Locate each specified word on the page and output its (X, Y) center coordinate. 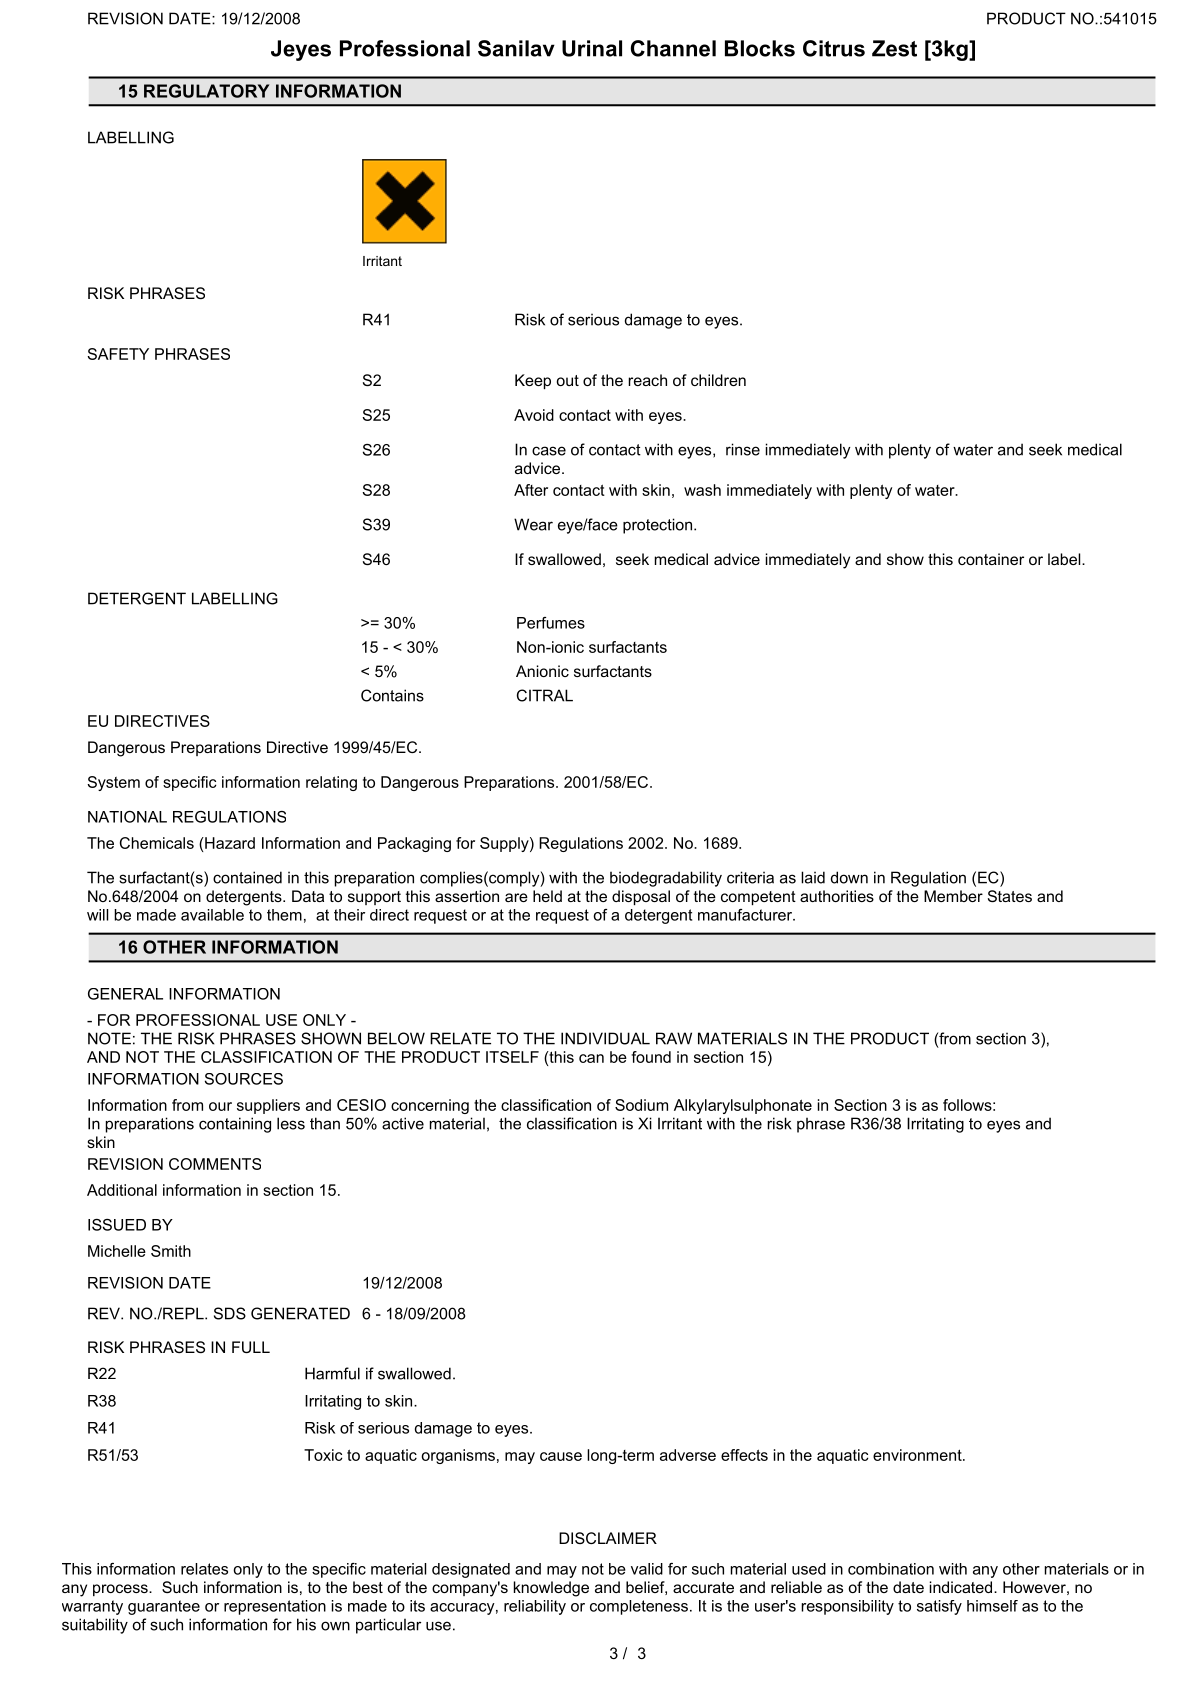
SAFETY (118, 354)
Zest (894, 48)
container (991, 559)
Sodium (641, 1105)
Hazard (229, 843)
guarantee (164, 1607)
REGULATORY (206, 91)
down (849, 877)
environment (918, 1455)
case (549, 451)
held (547, 896)
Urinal (592, 48)
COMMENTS (215, 1164)
